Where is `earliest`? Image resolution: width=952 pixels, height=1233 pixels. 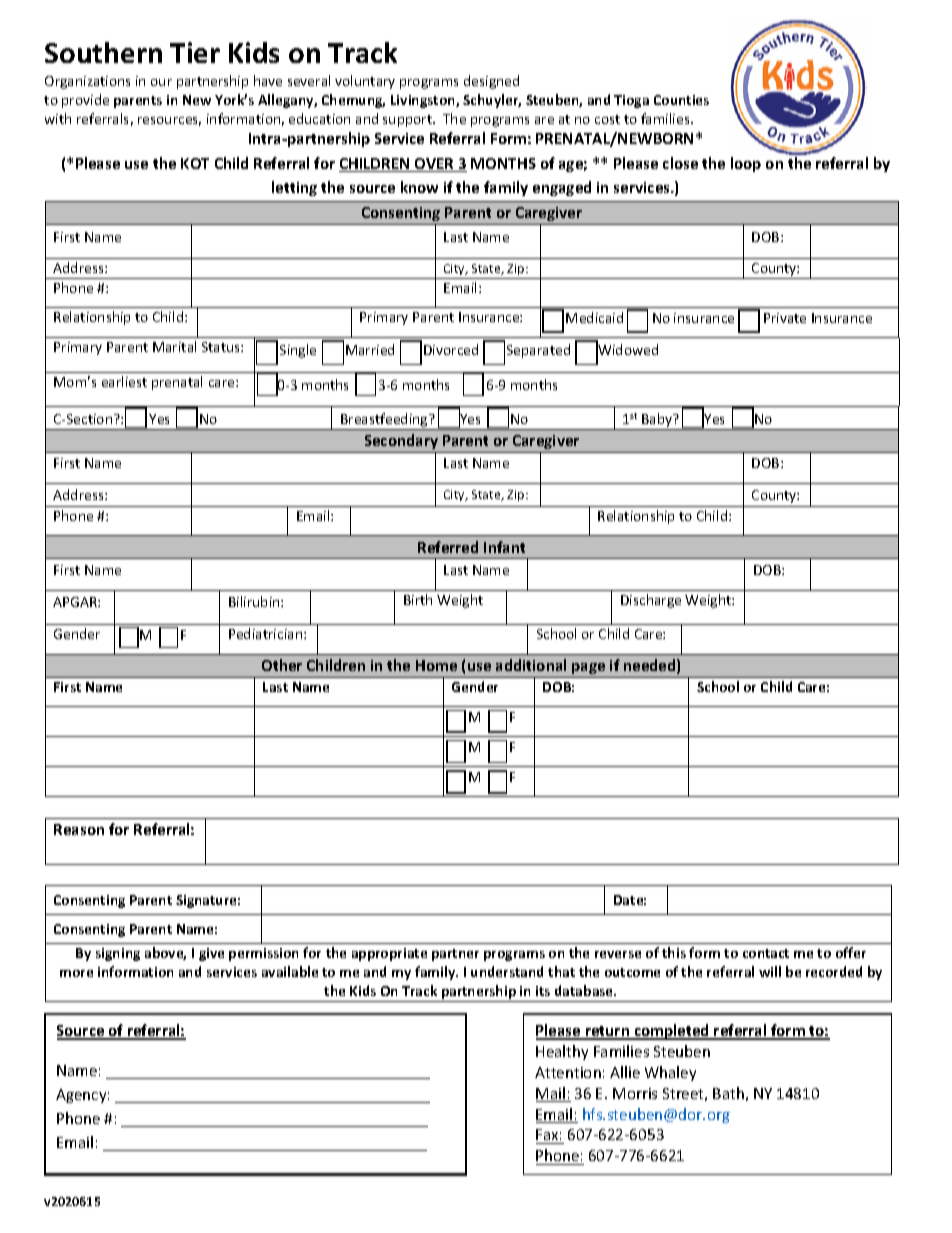 earliest is located at coordinates (124, 381).
